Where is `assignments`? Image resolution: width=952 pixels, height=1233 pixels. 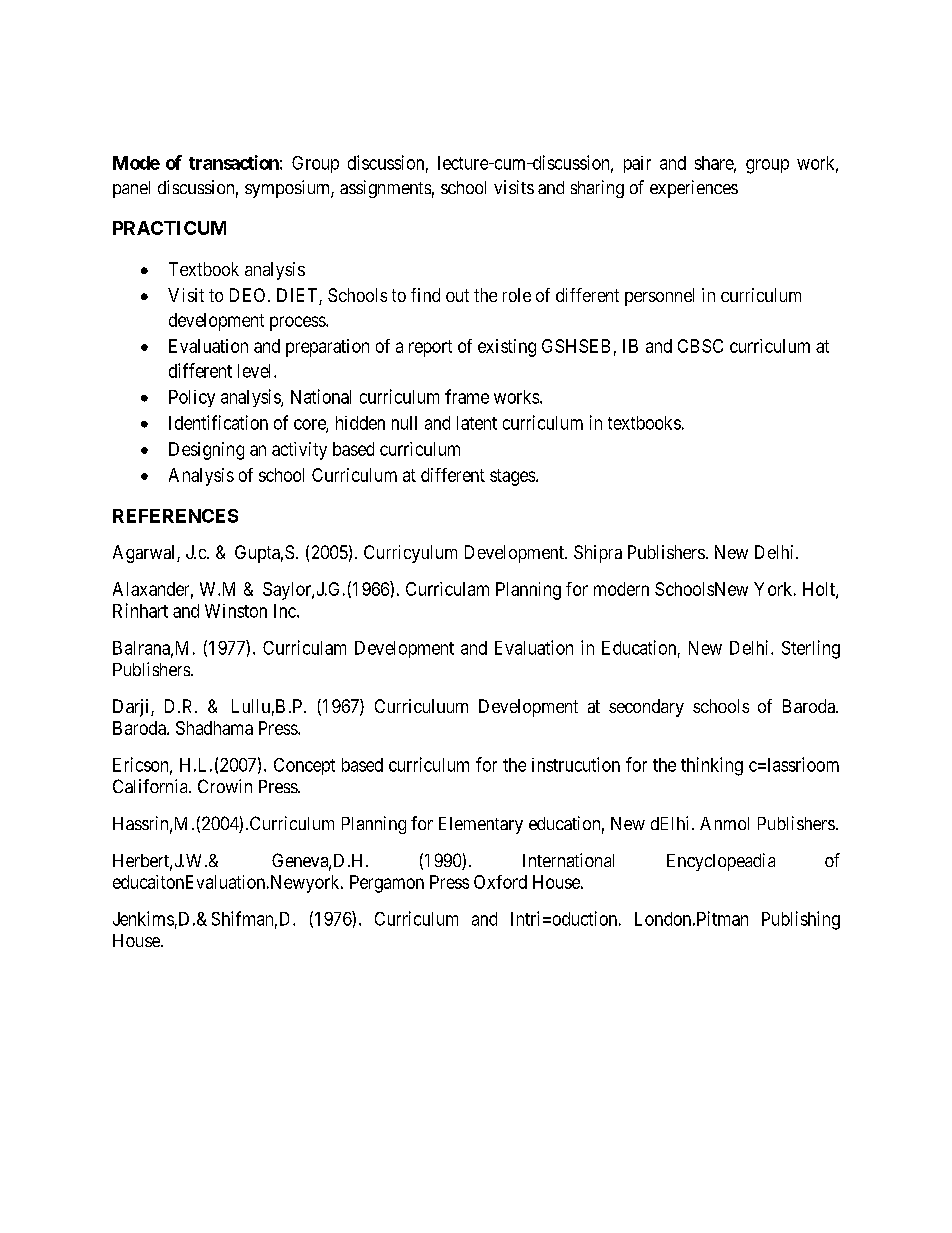
assignments is located at coordinates (385, 189).
